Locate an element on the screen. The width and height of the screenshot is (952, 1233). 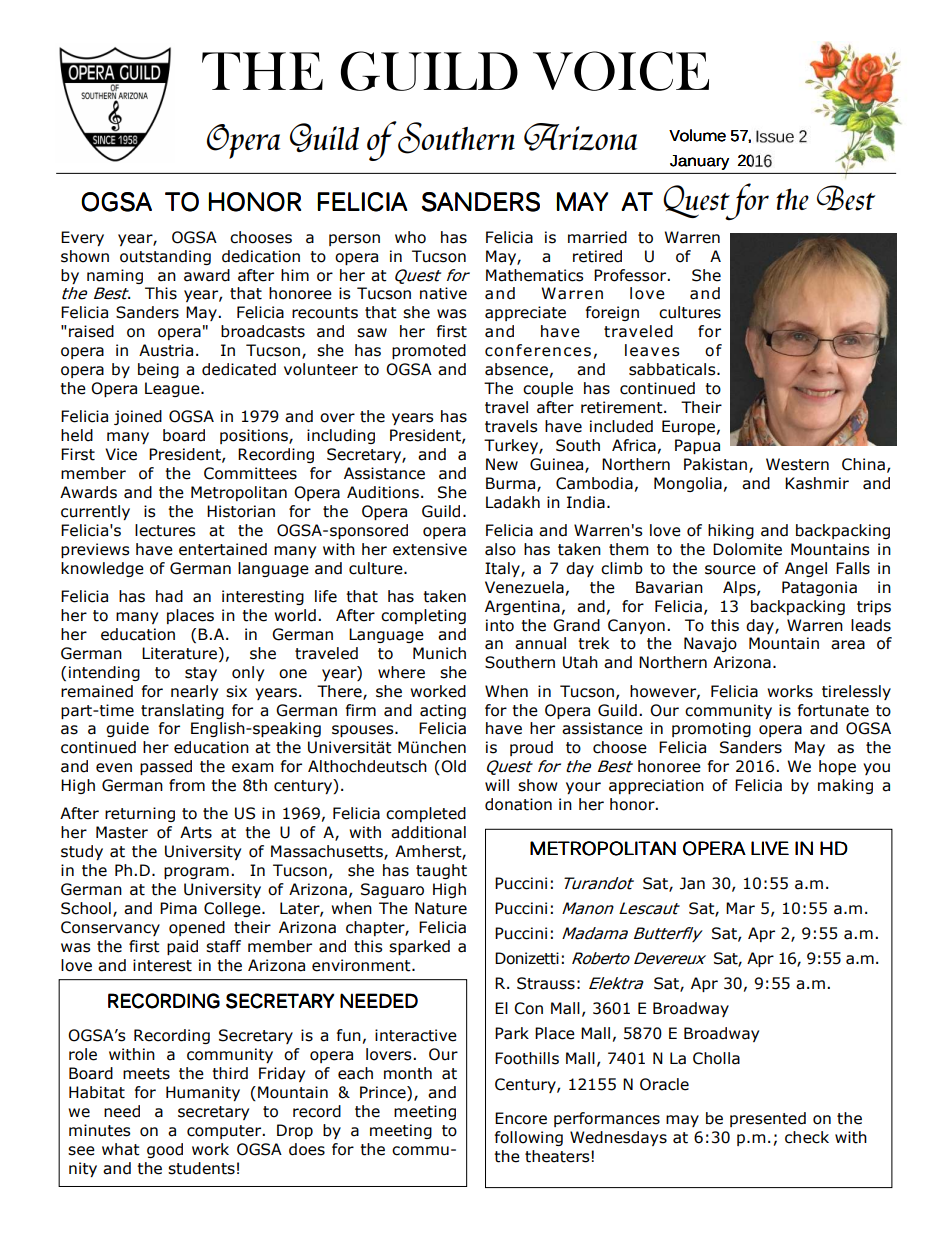
taught is located at coordinates (441, 871).
